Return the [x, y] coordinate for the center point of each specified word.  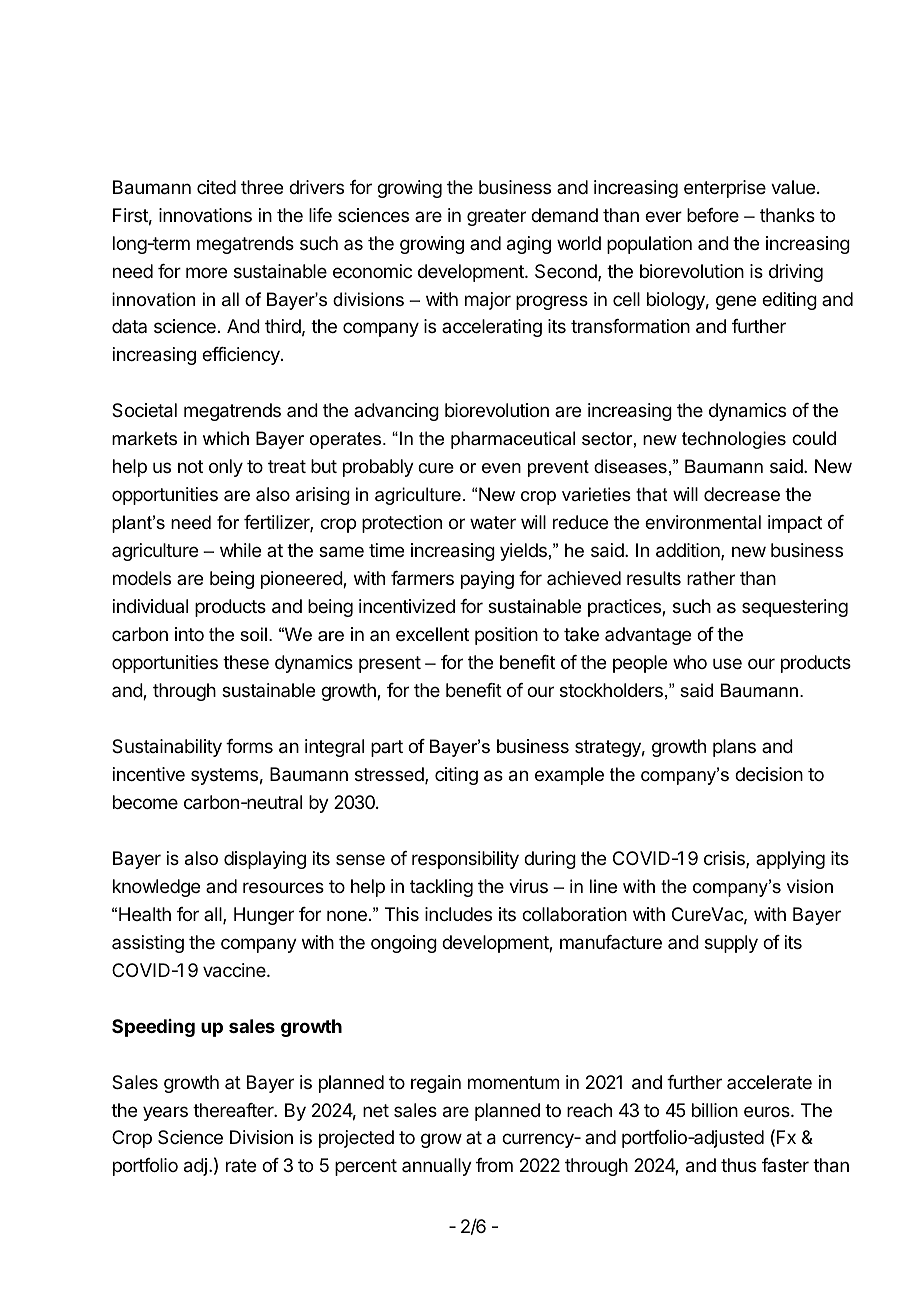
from [494, 1165]
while [240, 550]
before [713, 215]
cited [216, 187]
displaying [265, 860]
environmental [703, 522]
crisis [725, 859]
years [165, 1113]
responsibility [465, 860]
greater [496, 217]
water [493, 523]
